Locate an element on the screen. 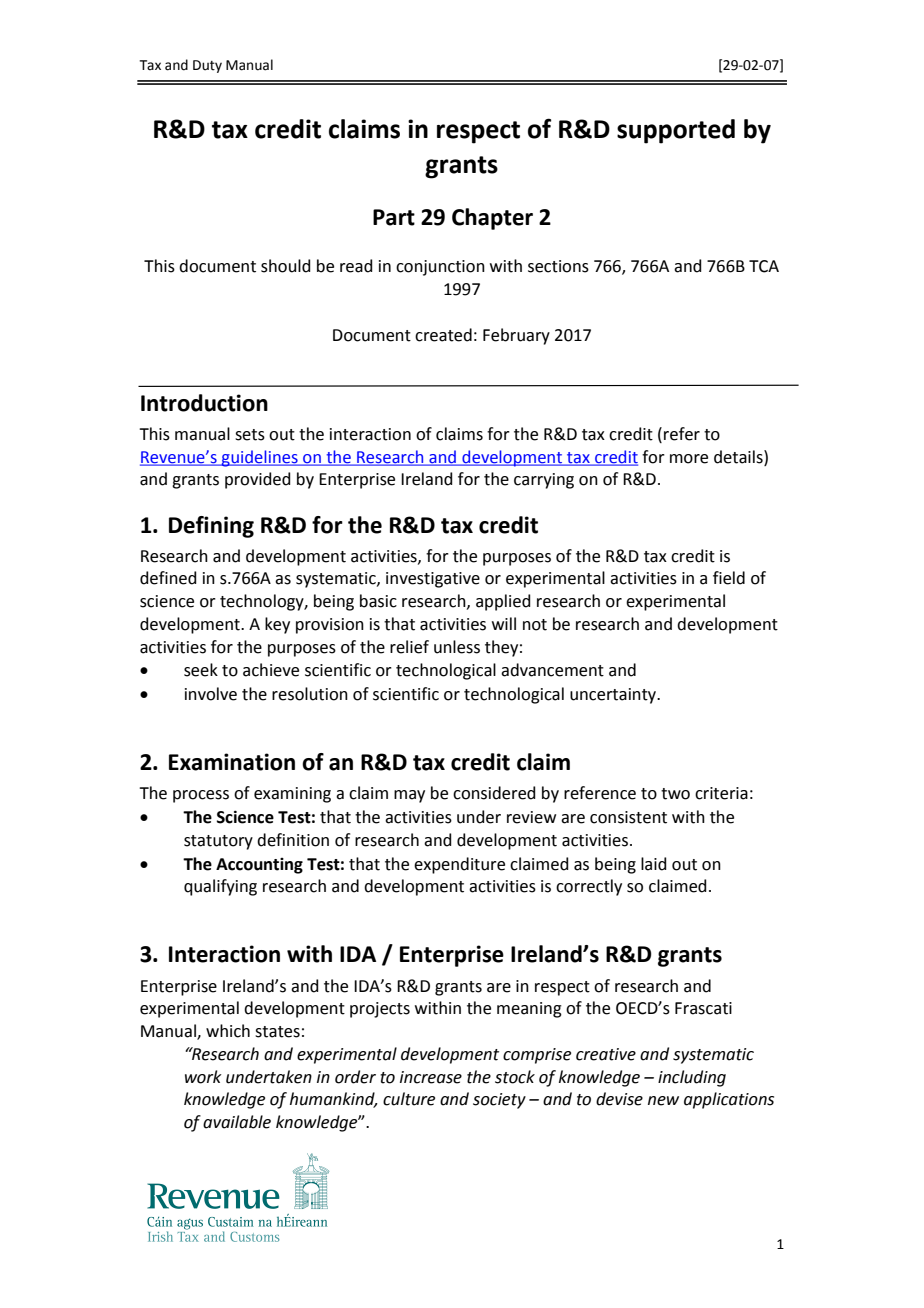 The height and width of the screenshot is (1308, 924). investigative is located at coordinates (433, 580).
